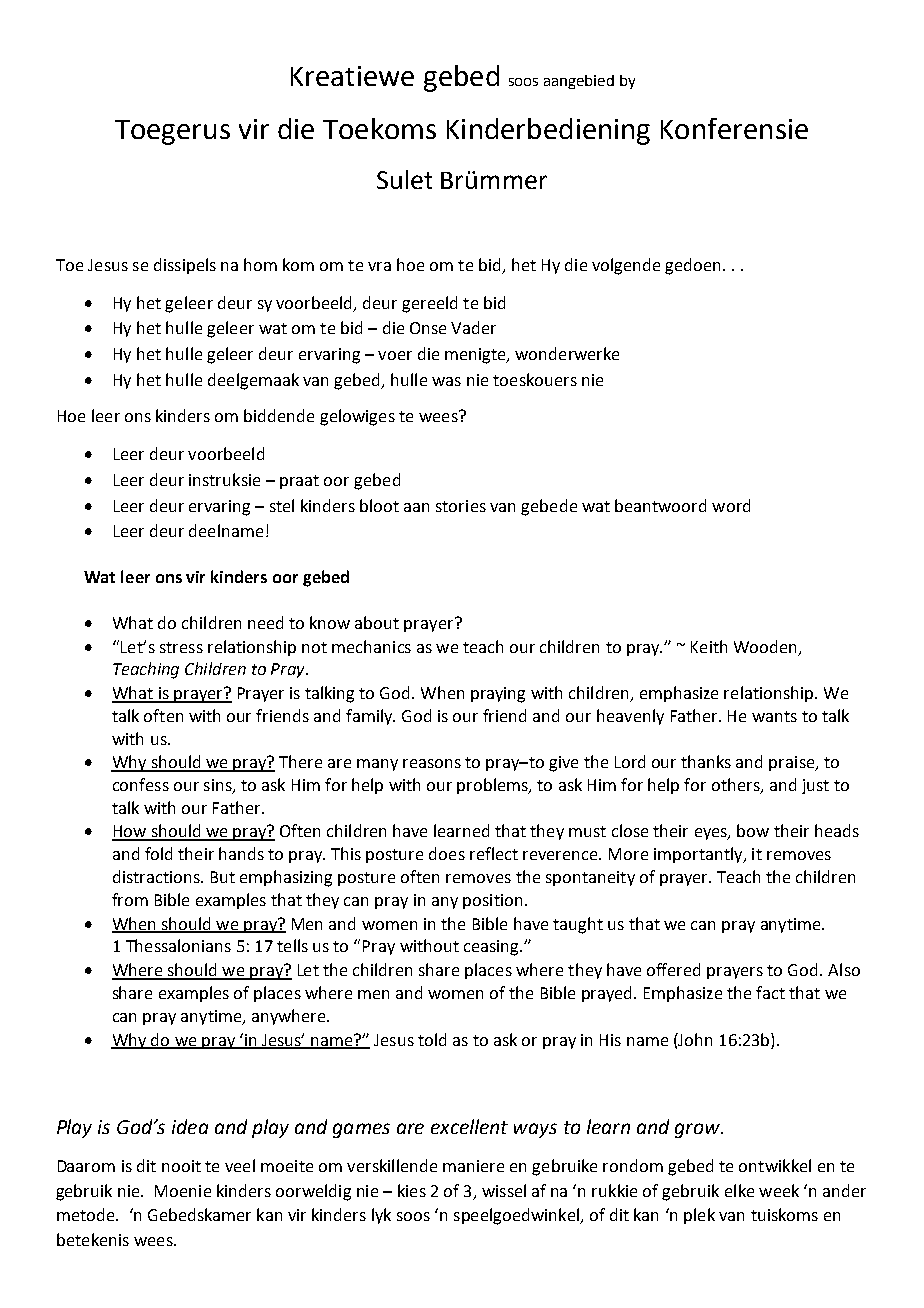 This image has height=1308, width=924. I want to click on idea, so click(190, 1126).
